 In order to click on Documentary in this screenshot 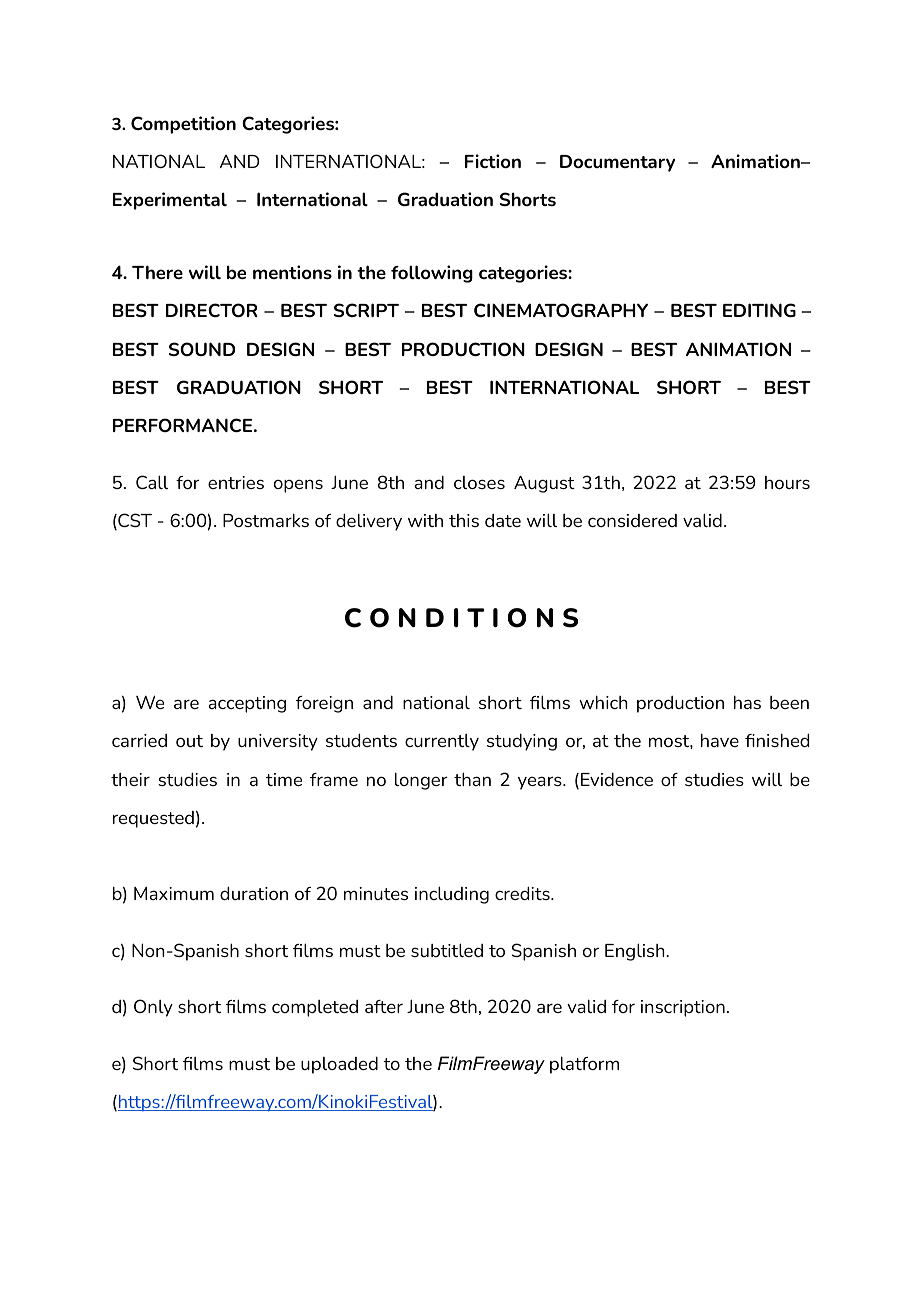, I will do `click(617, 163)`.
